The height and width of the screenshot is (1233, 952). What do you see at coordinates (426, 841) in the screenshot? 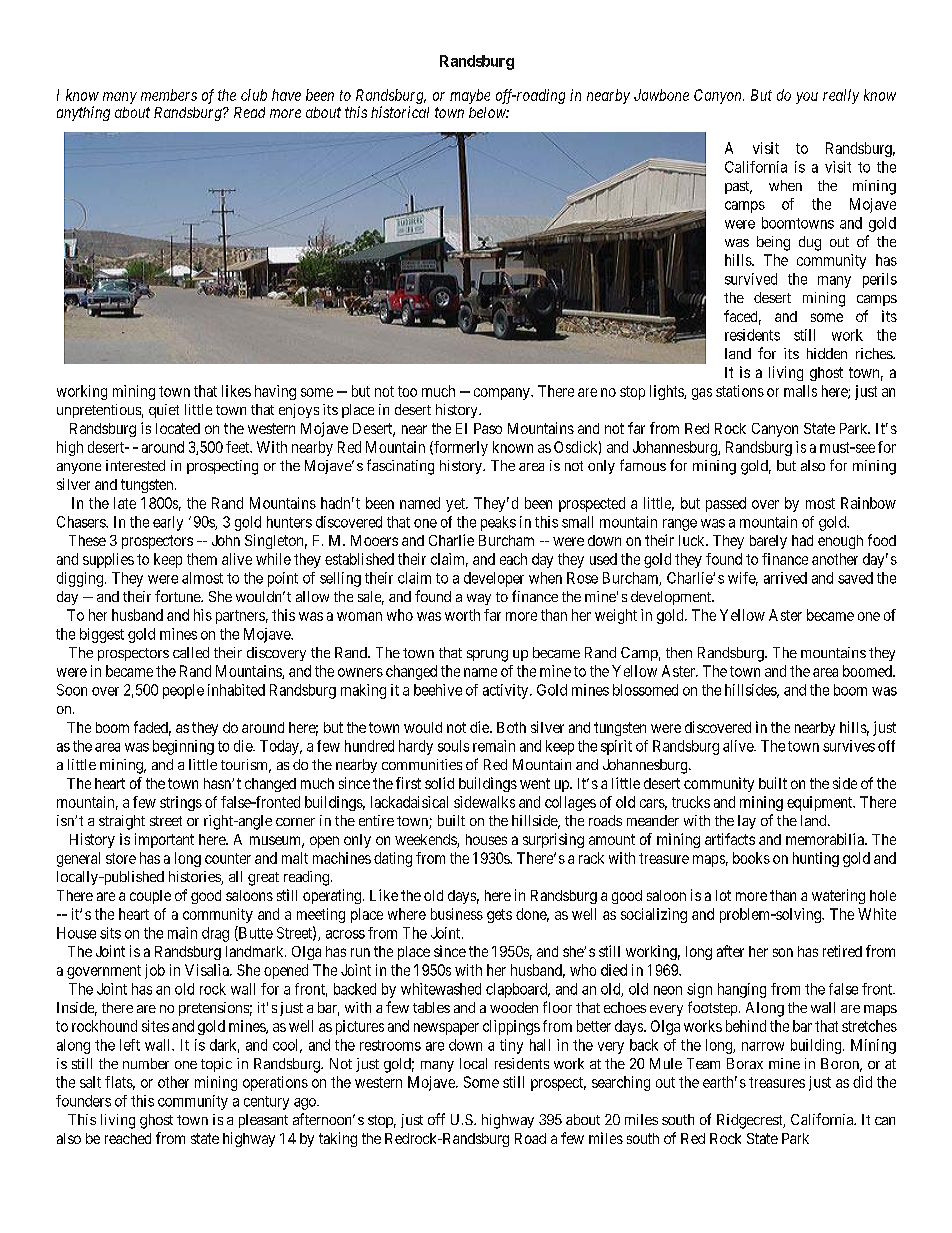
I see `weekends` at bounding box center [426, 841].
